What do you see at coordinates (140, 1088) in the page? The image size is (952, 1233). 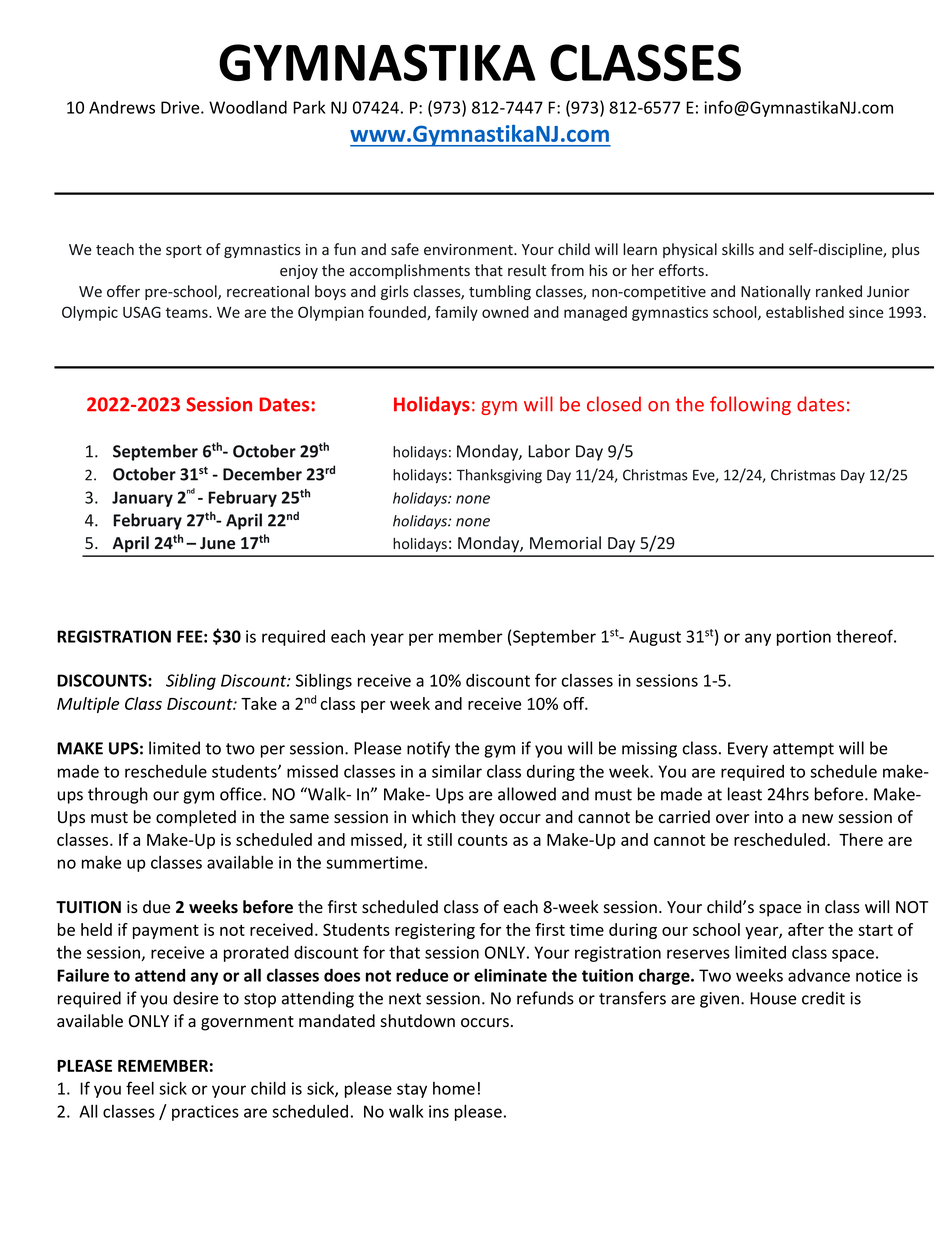 I see `feel` at bounding box center [140, 1088].
